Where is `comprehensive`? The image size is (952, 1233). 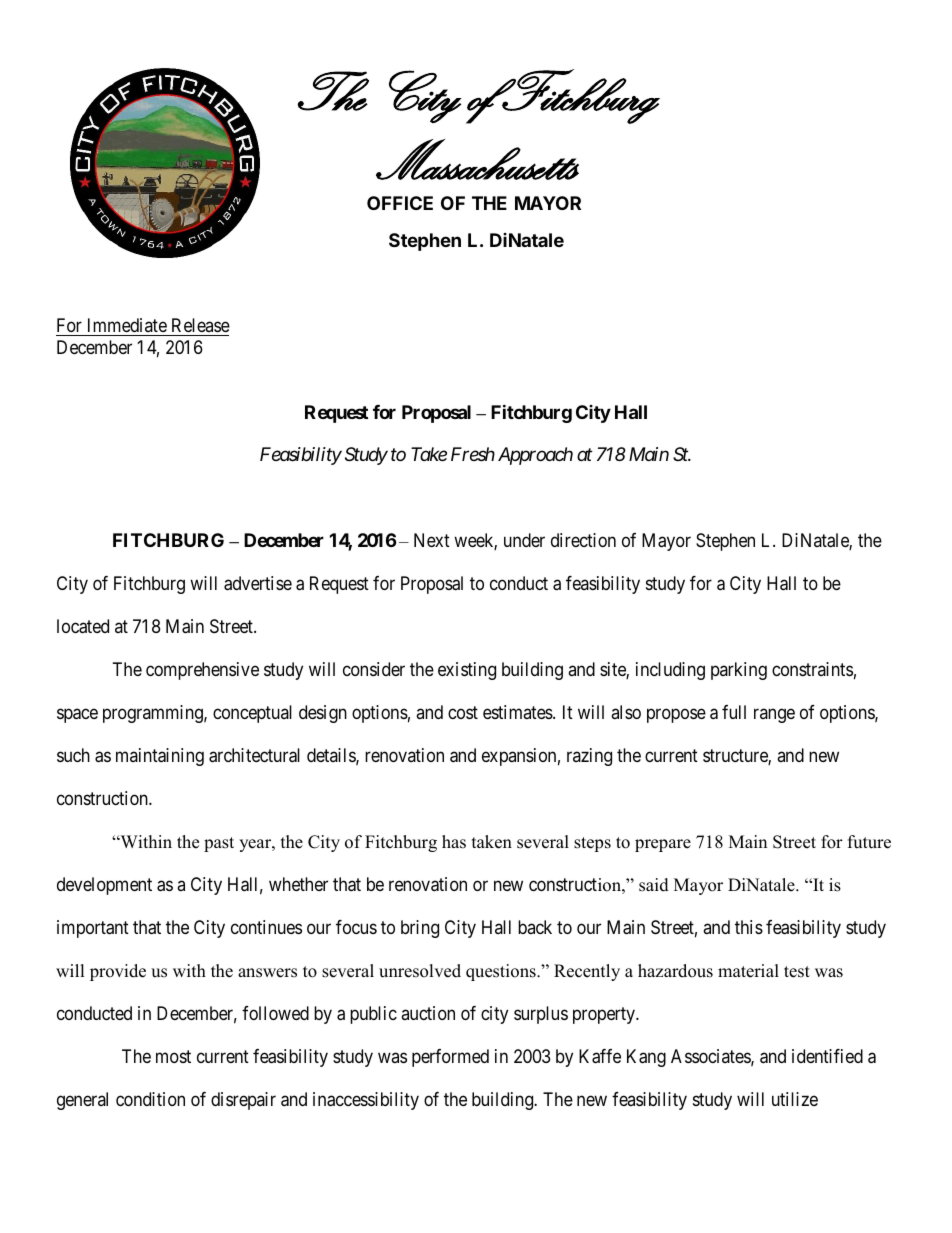 comprehensive is located at coordinates (202, 671).
